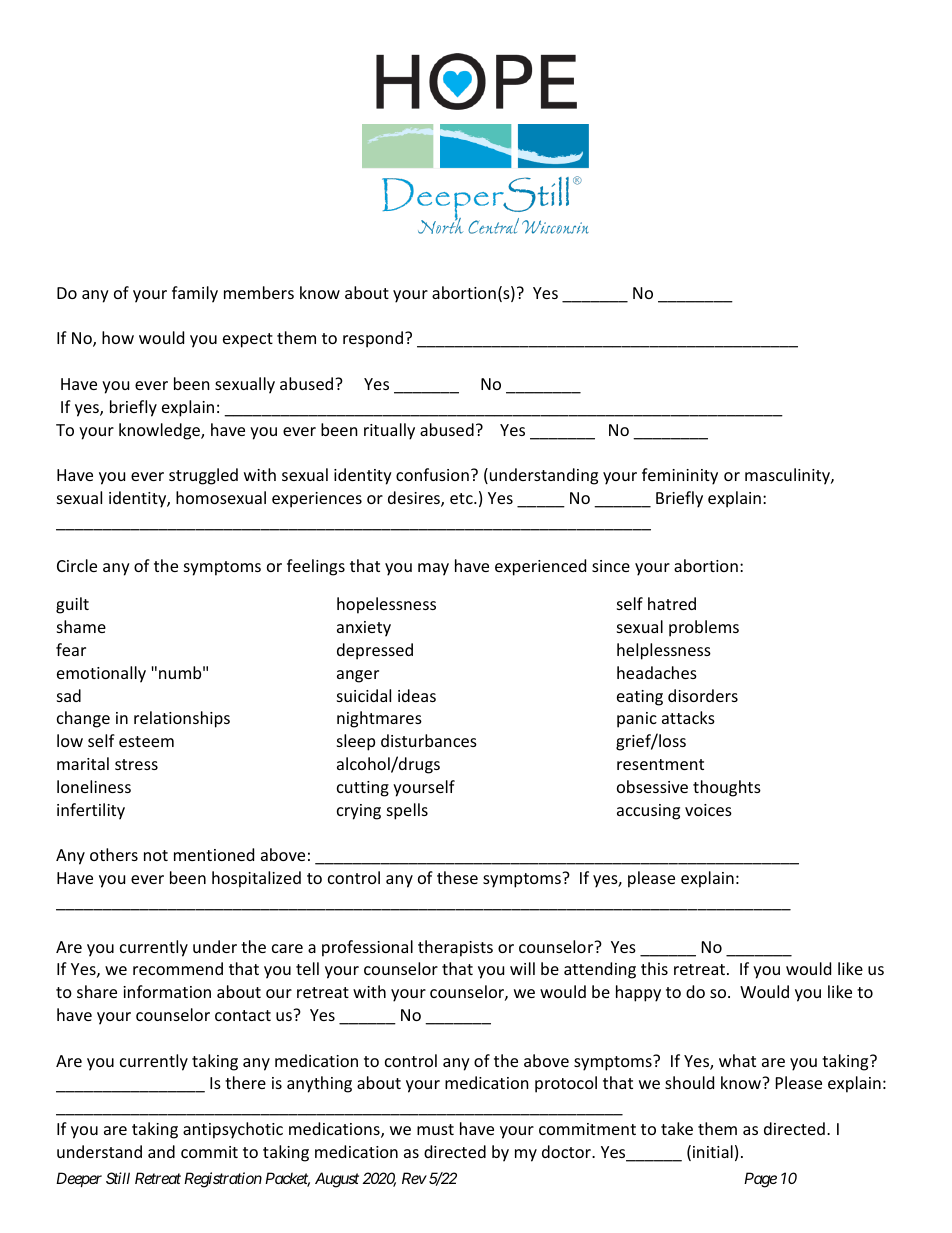  What do you see at coordinates (680, 476) in the screenshot?
I see `femininity` at bounding box center [680, 476].
